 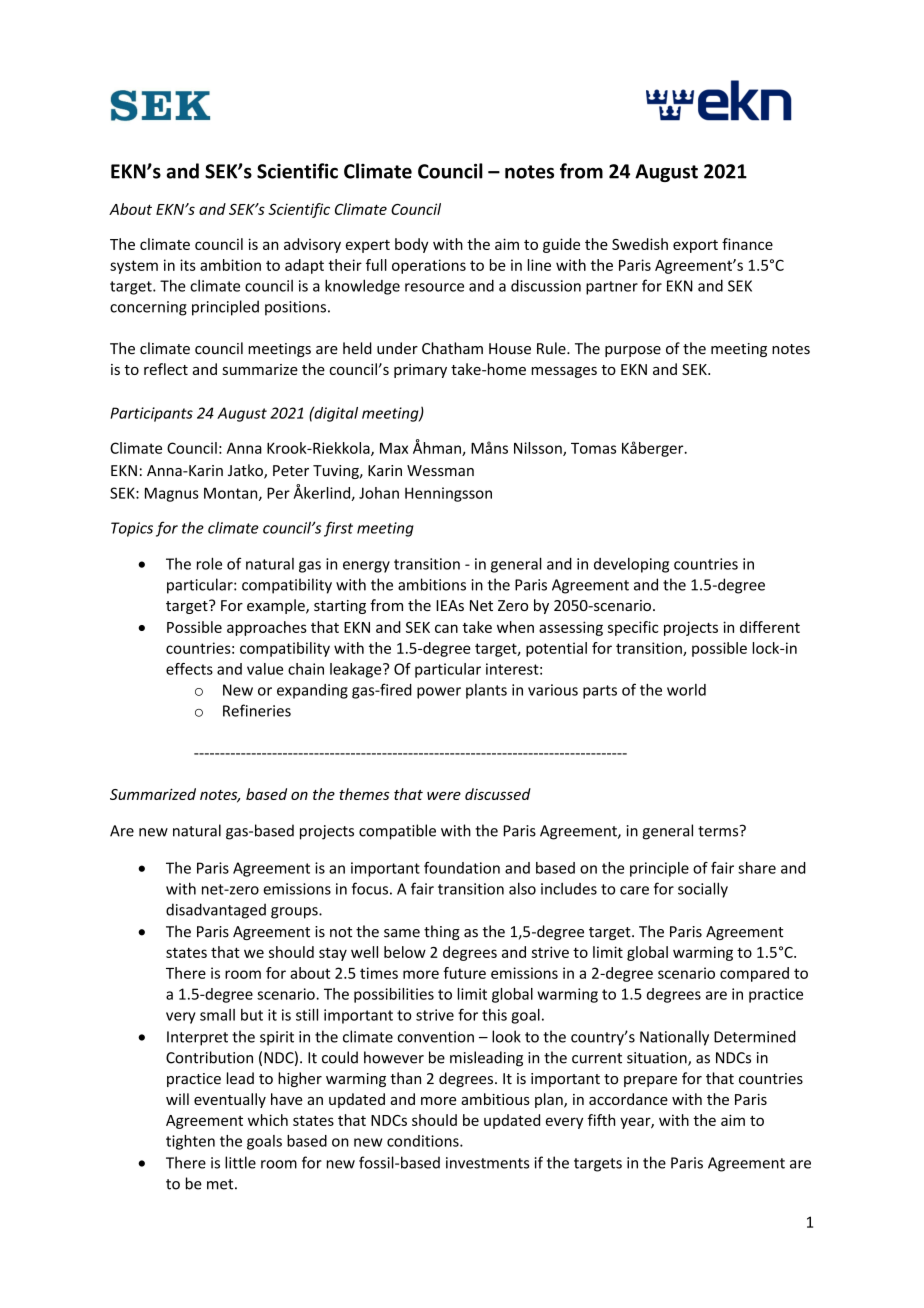 What do you see at coordinates (439, 693) in the page?
I see `power` at bounding box center [439, 693].
